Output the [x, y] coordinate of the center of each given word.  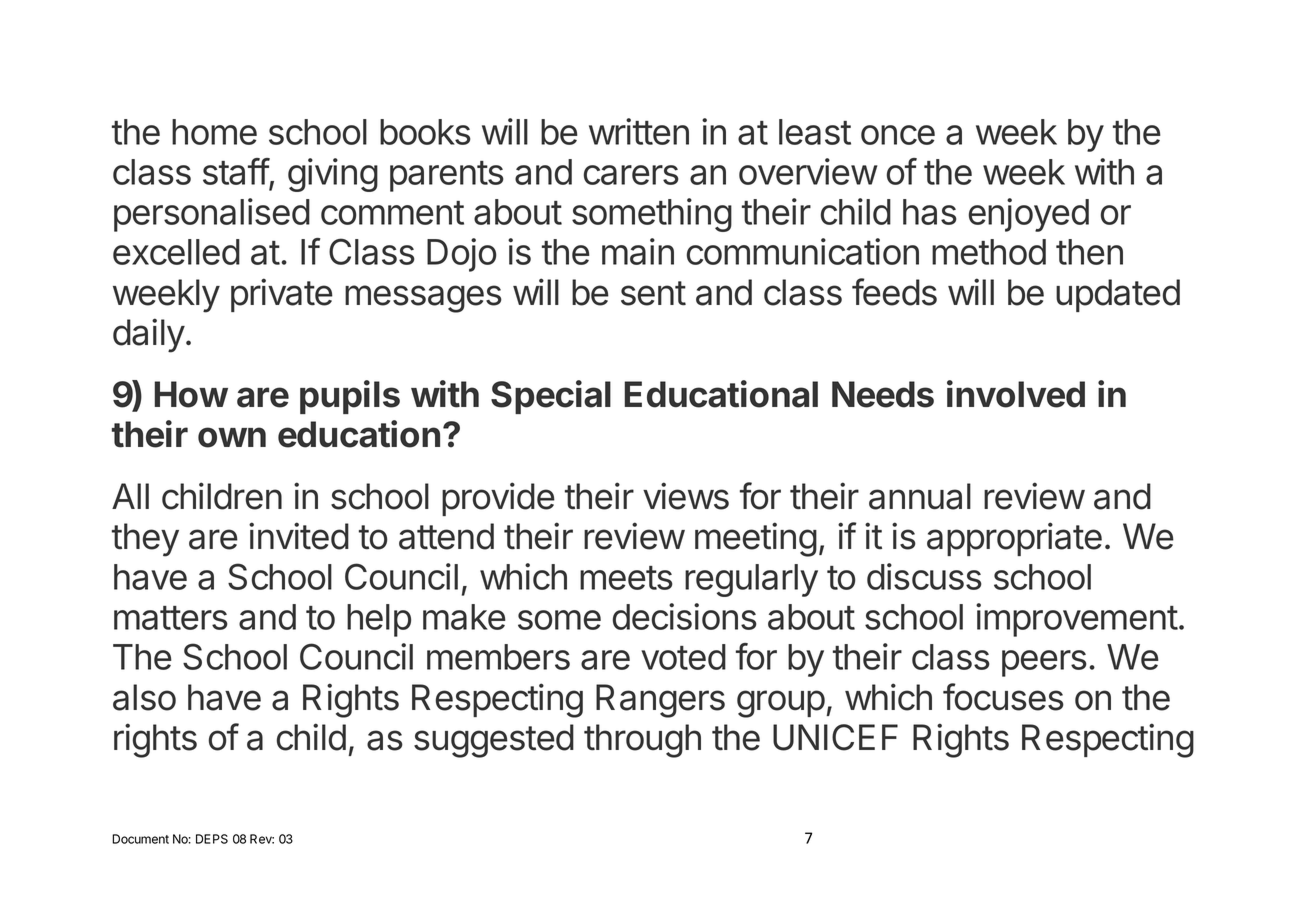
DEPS [212, 839]
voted [683, 657]
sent [653, 293]
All [130, 496]
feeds [894, 292]
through [642, 741]
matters [171, 618]
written [639, 131]
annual [920, 496]
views [686, 496]
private [282, 295]
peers [1044, 663]
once [898, 135]
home [214, 132]
